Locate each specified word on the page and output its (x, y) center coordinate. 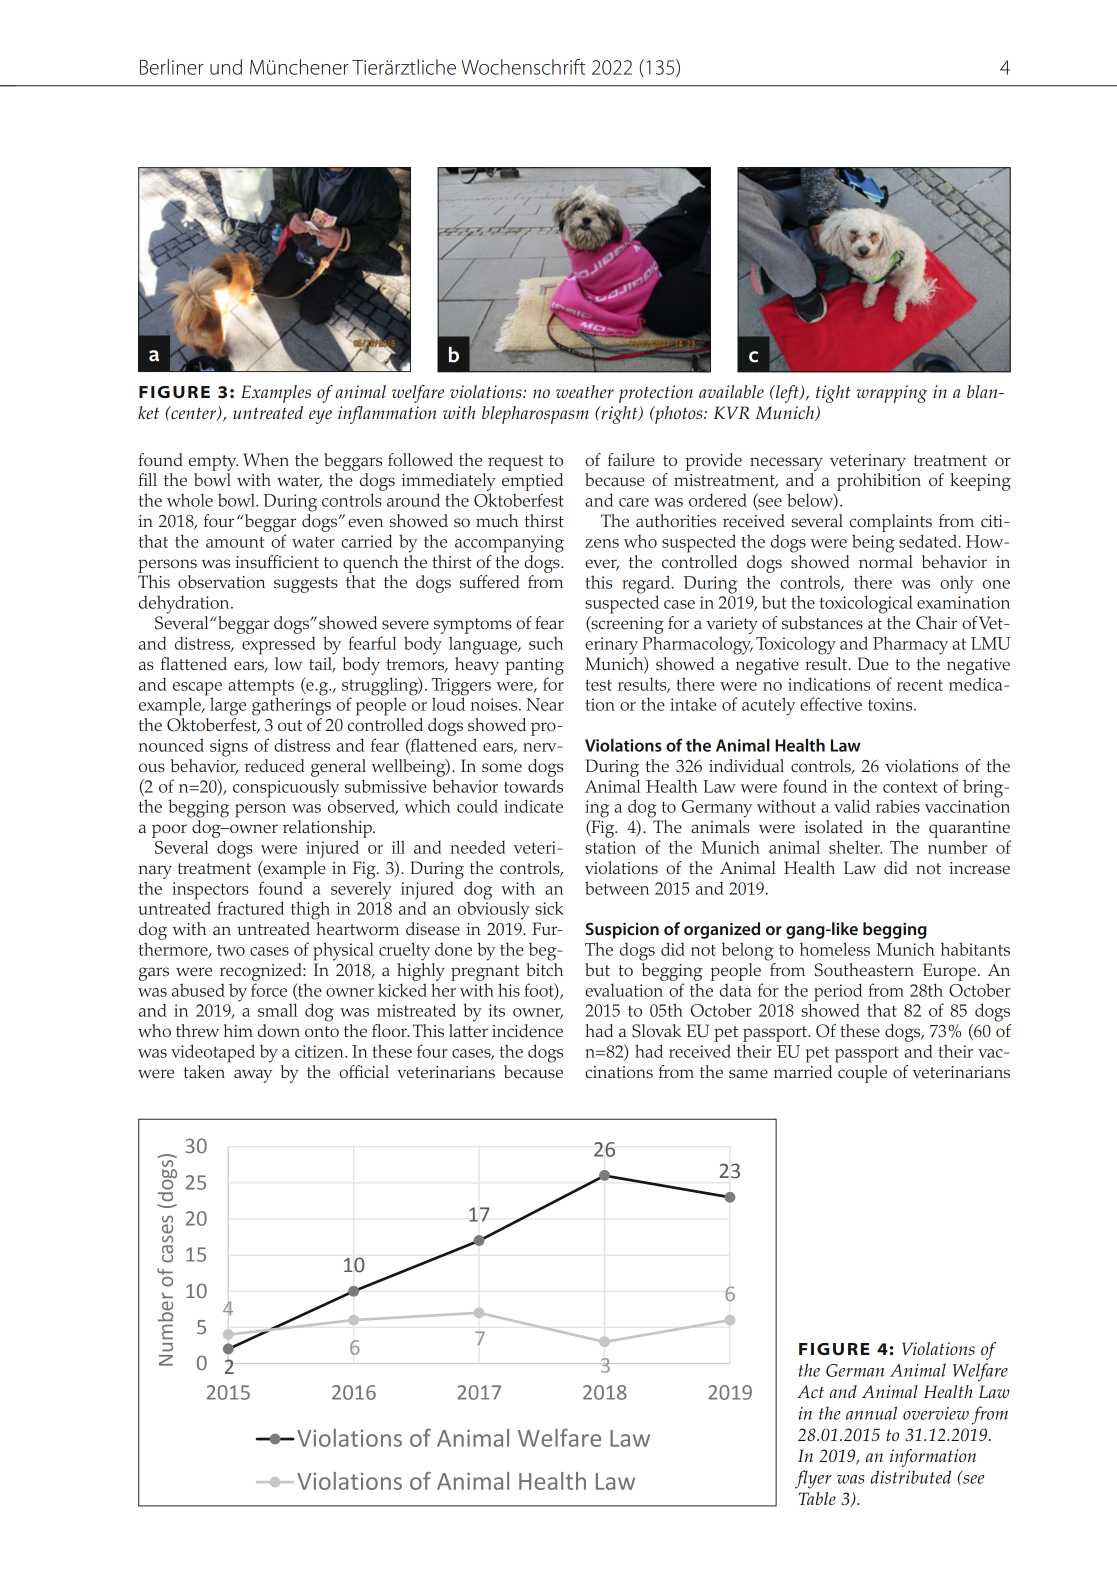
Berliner (172, 67)
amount (235, 542)
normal (886, 560)
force (269, 990)
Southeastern (864, 970)
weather (585, 391)
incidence (527, 1030)
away (253, 1076)
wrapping (891, 394)
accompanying (509, 544)
